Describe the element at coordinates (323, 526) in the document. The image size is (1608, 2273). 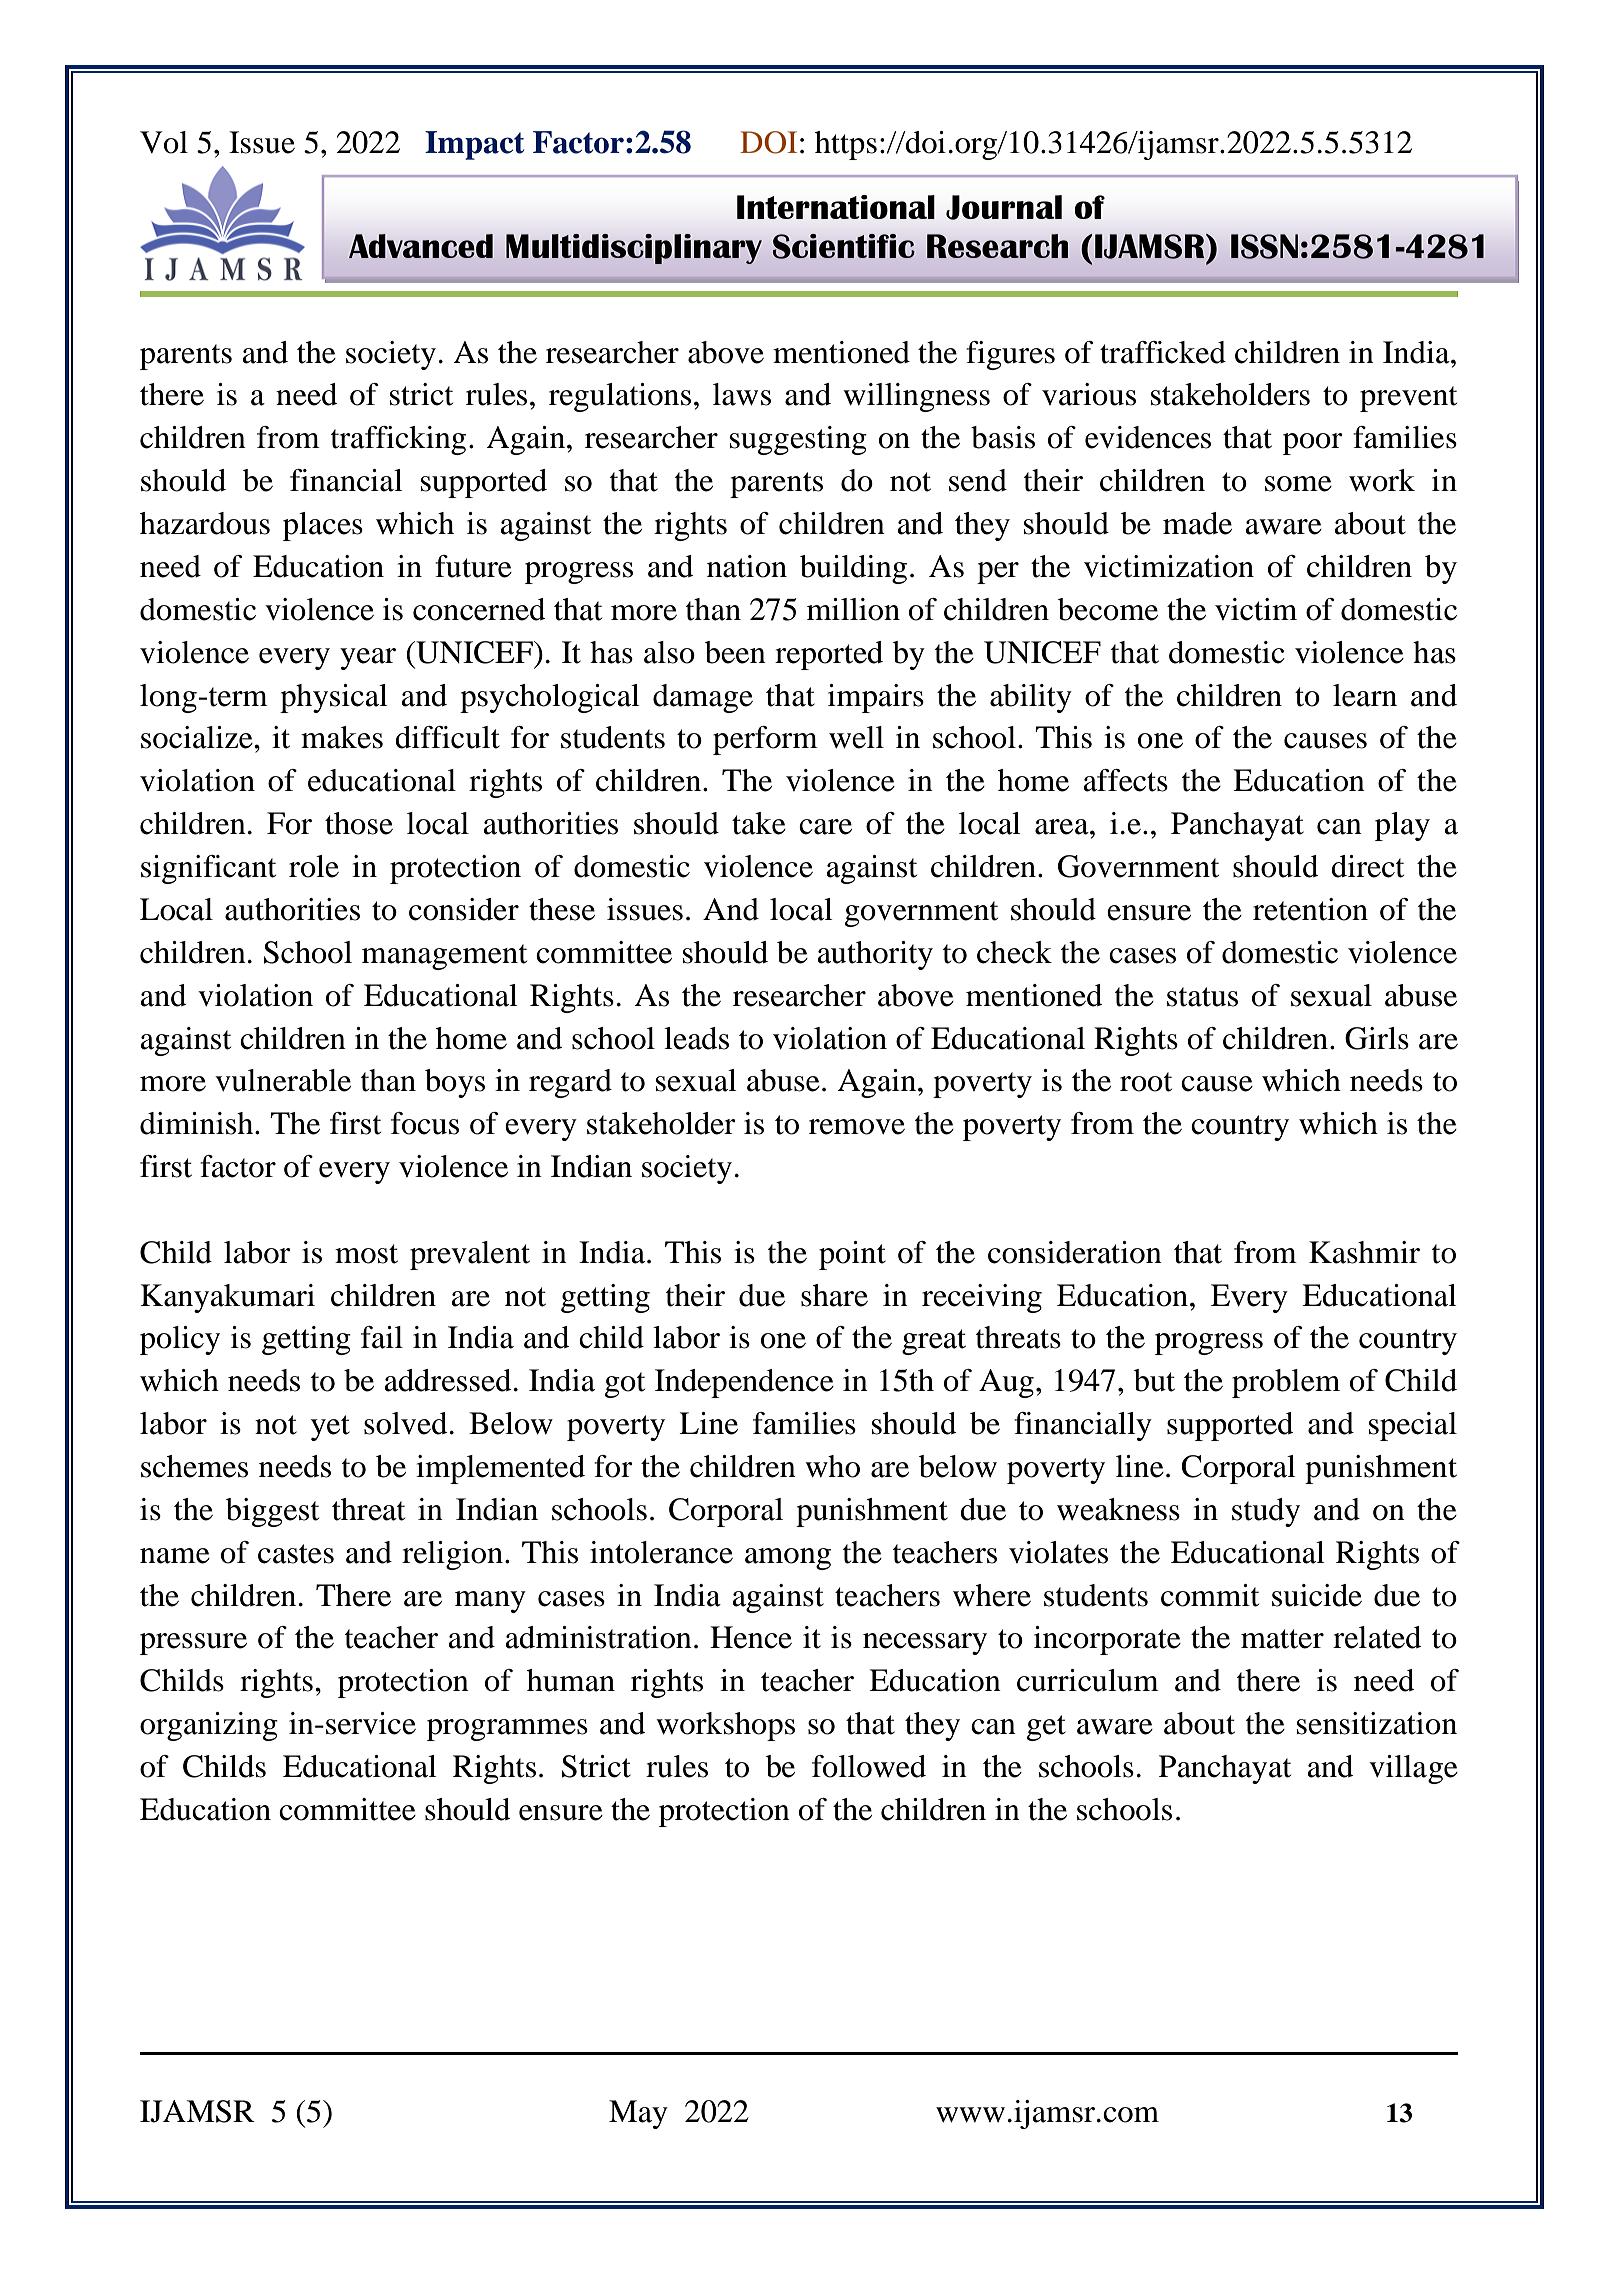
I see `places` at that location.
